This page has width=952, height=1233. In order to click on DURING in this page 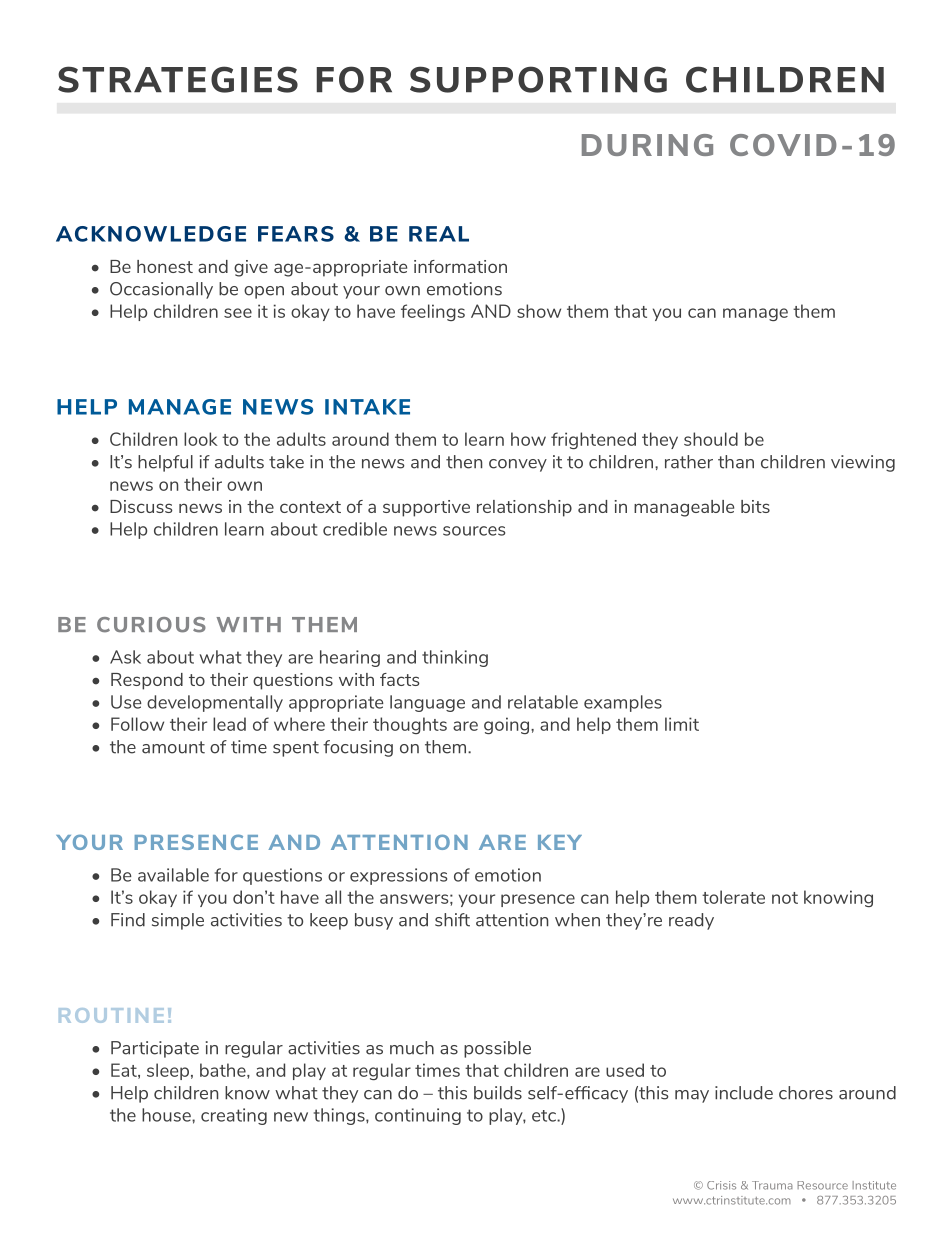, I will do `click(647, 145)`.
